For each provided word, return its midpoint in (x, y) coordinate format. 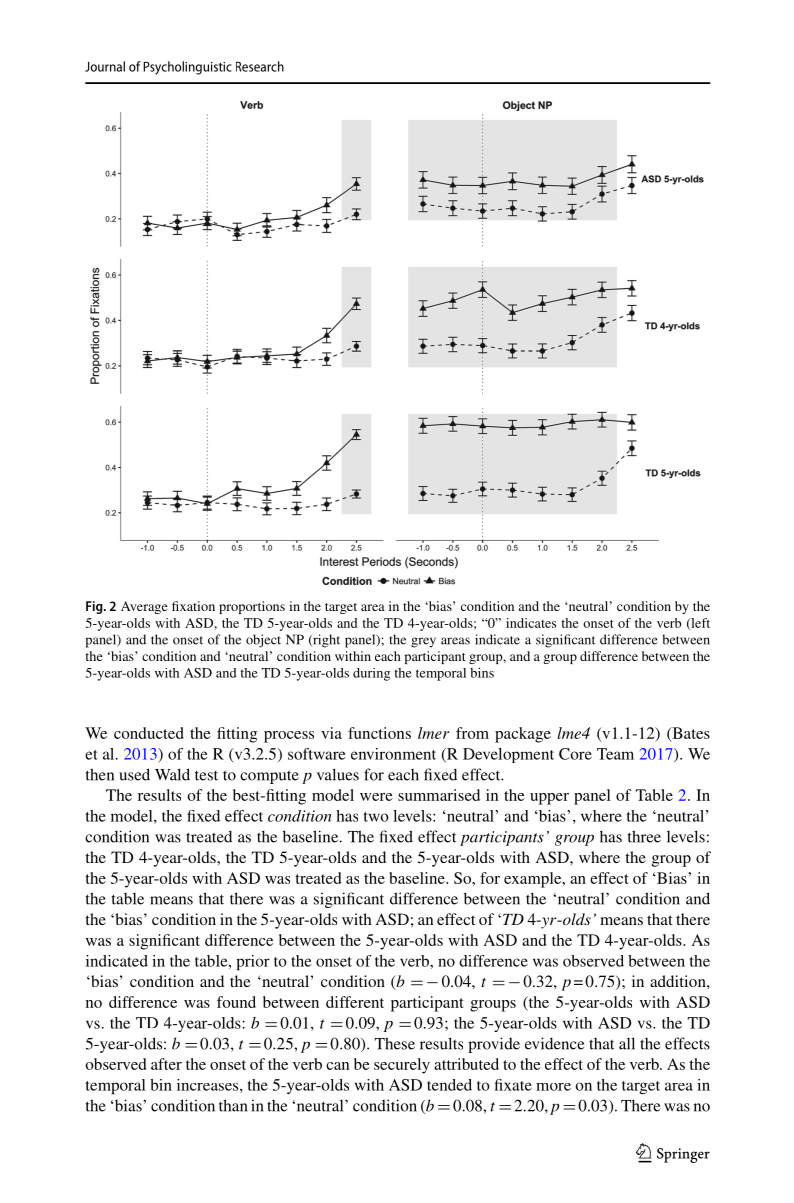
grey (423, 642)
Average (144, 607)
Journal (105, 66)
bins (482, 672)
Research (260, 66)
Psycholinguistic (187, 68)
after (166, 1064)
